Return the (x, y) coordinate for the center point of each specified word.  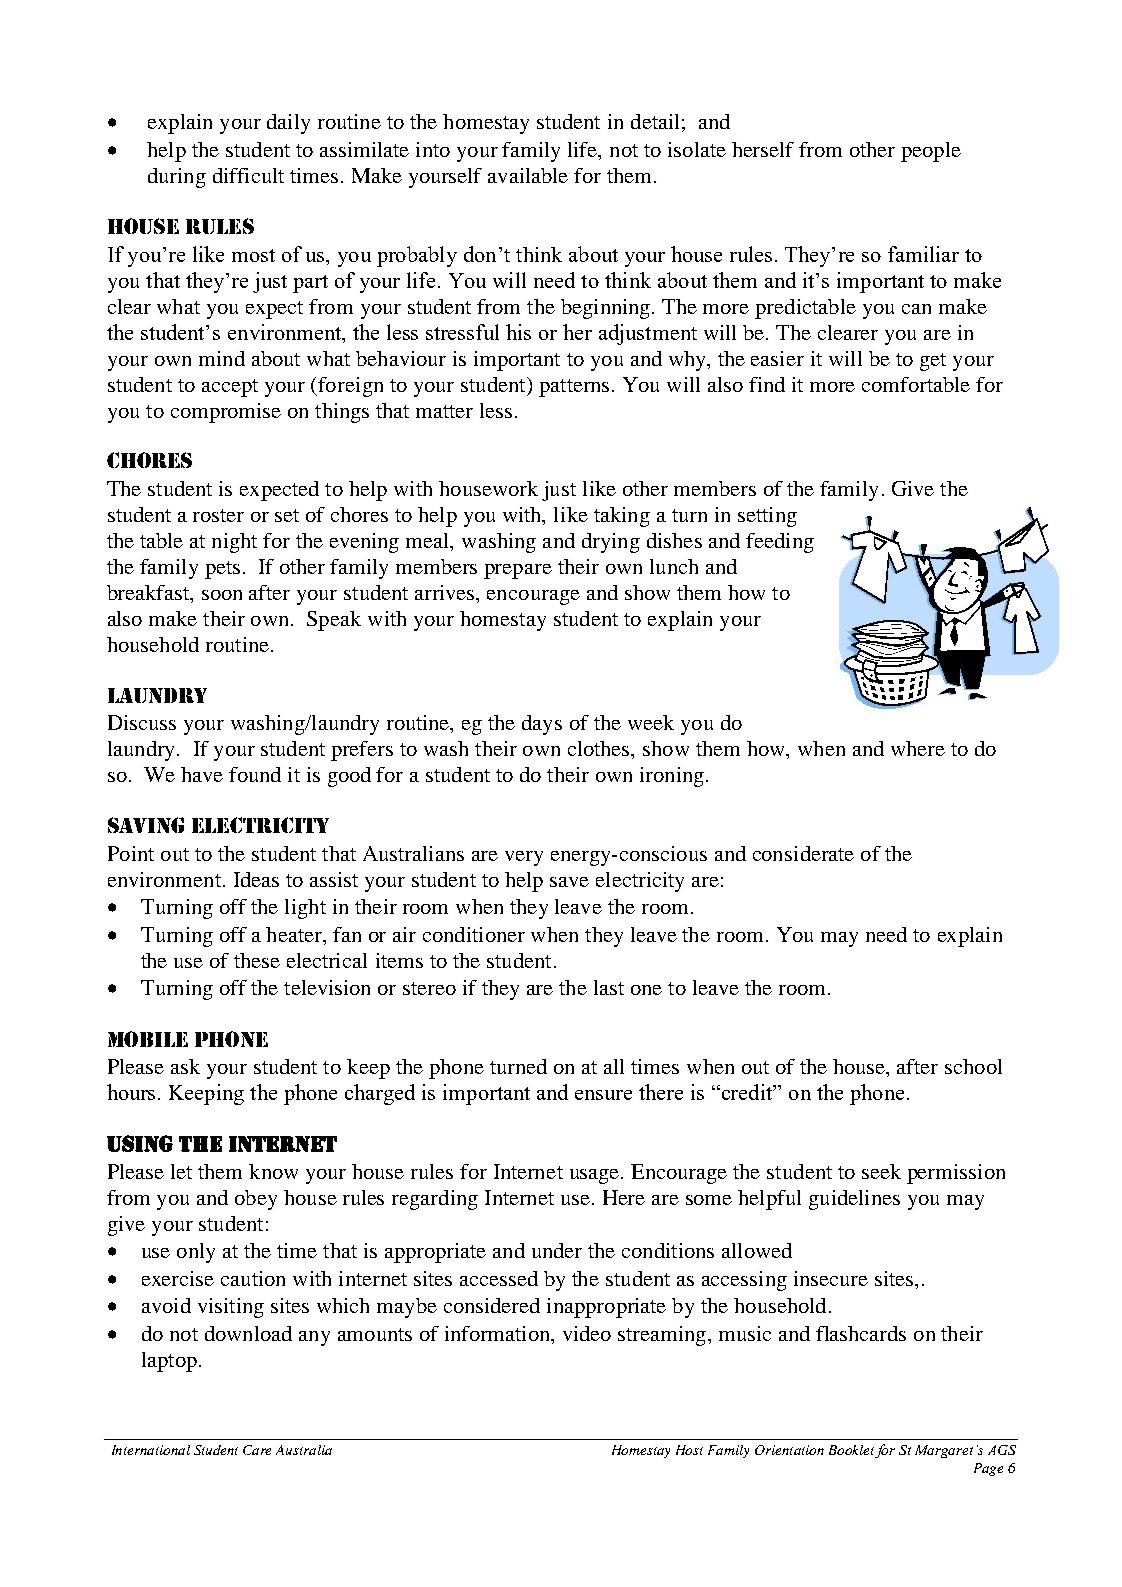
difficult (248, 175)
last (609, 987)
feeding (780, 543)
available (528, 175)
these (257, 960)
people (931, 152)
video (587, 1333)
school (973, 1066)
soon (222, 595)
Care (257, 1450)
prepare (518, 571)
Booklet (852, 1451)
